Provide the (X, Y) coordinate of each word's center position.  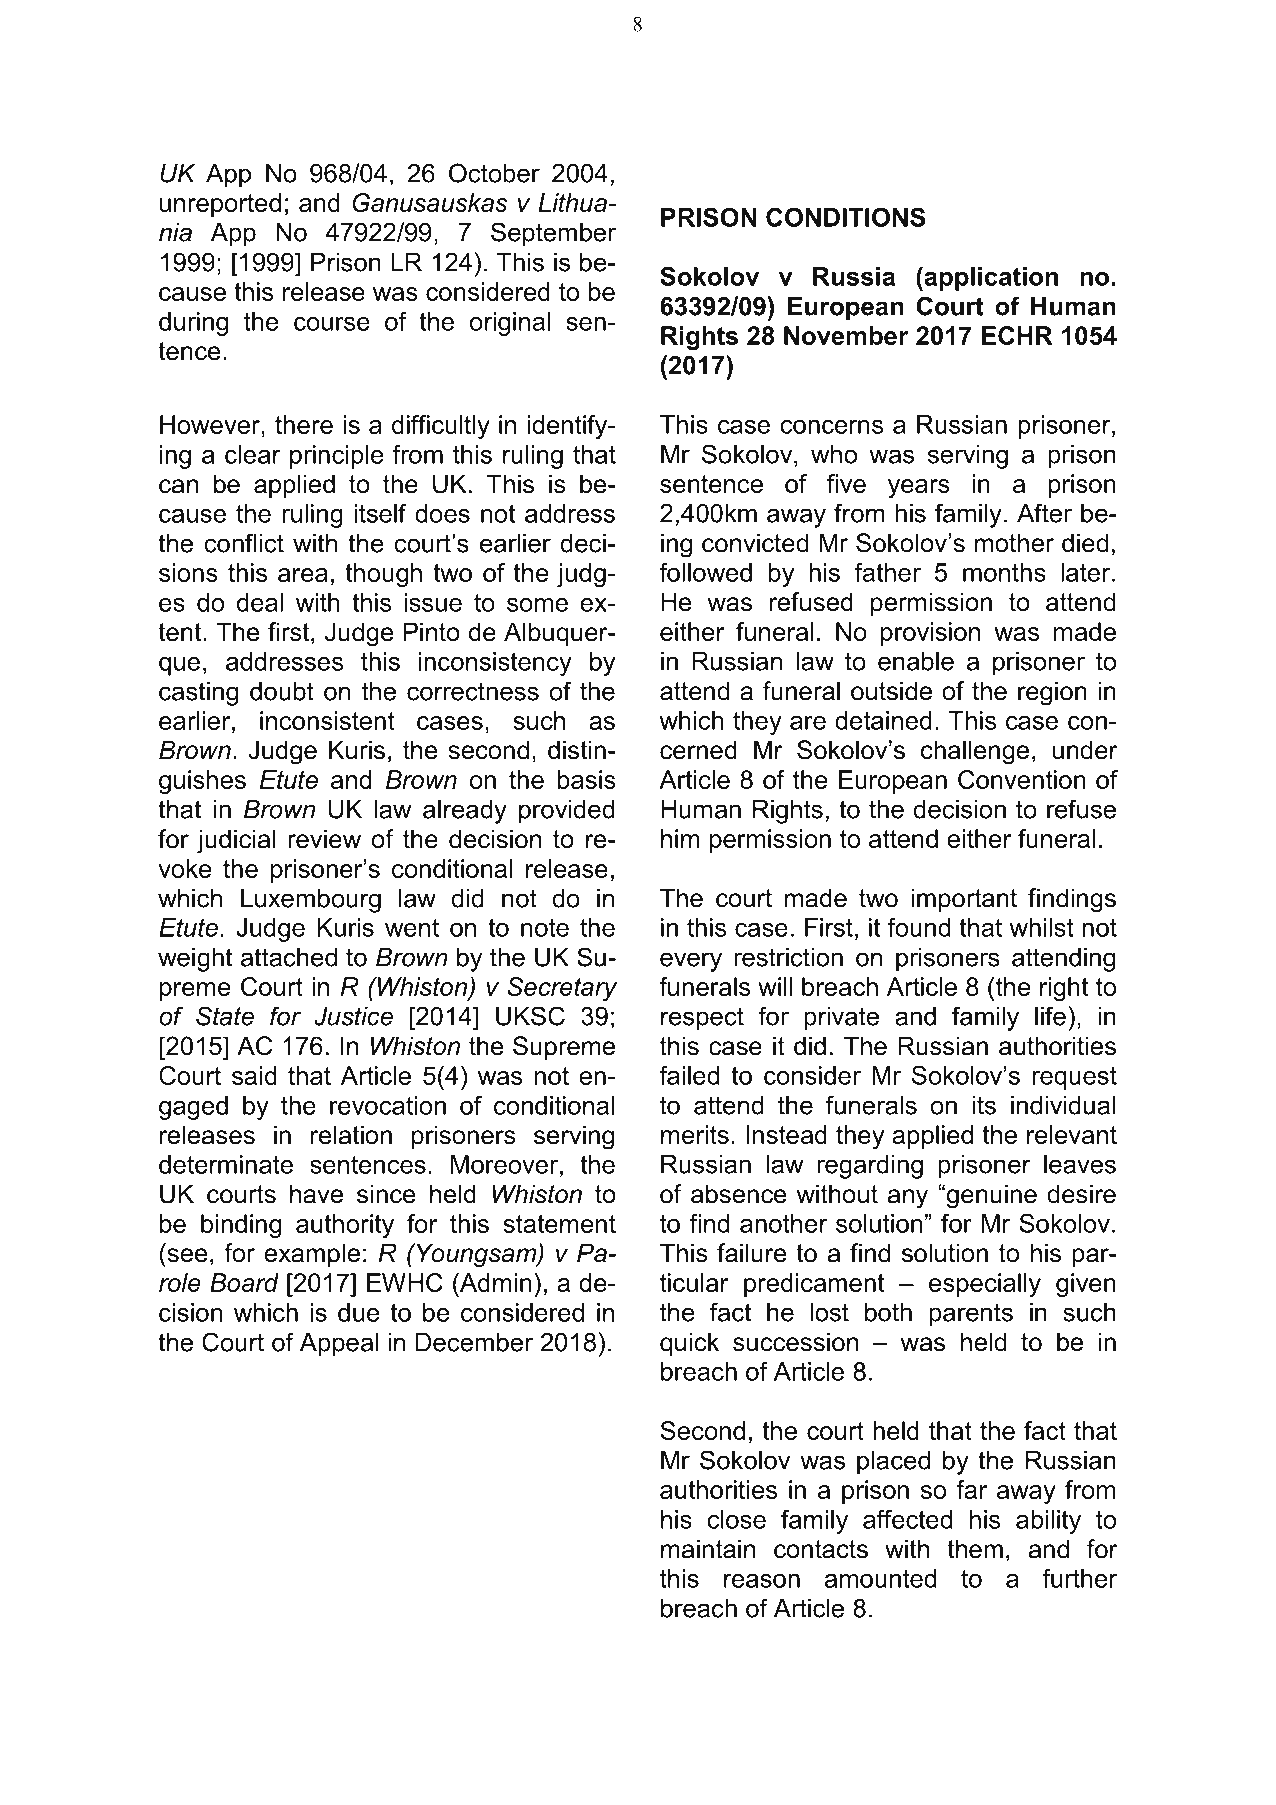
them (975, 1549)
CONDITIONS (845, 217)
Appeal (339, 1345)
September (553, 234)
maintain (708, 1549)
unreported (220, 205)
